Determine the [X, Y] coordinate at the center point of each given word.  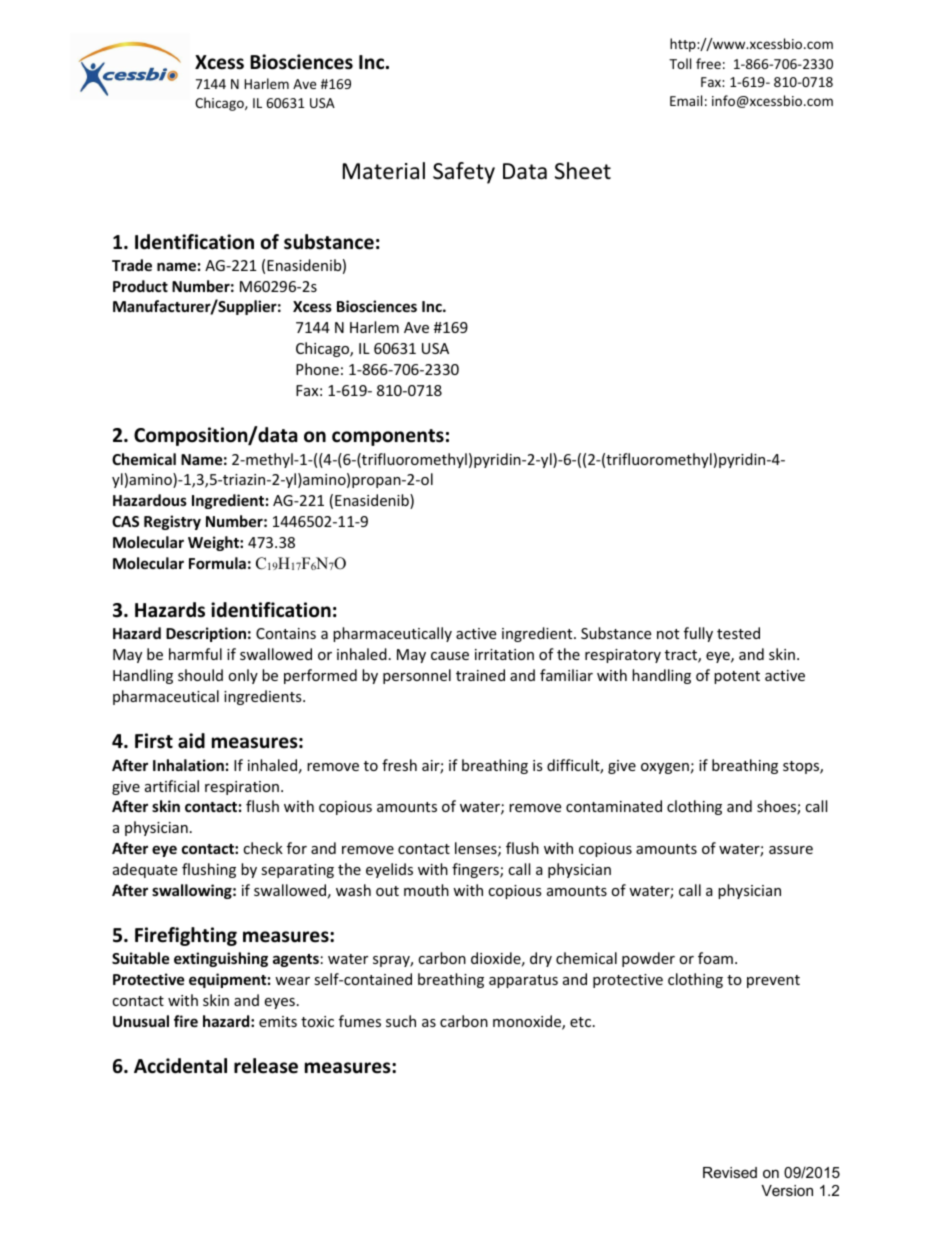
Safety [464, 173]
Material [384, 171]
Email [686, 100]
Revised [730, 1172]
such [401, 1021]
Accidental [180, 1066]
